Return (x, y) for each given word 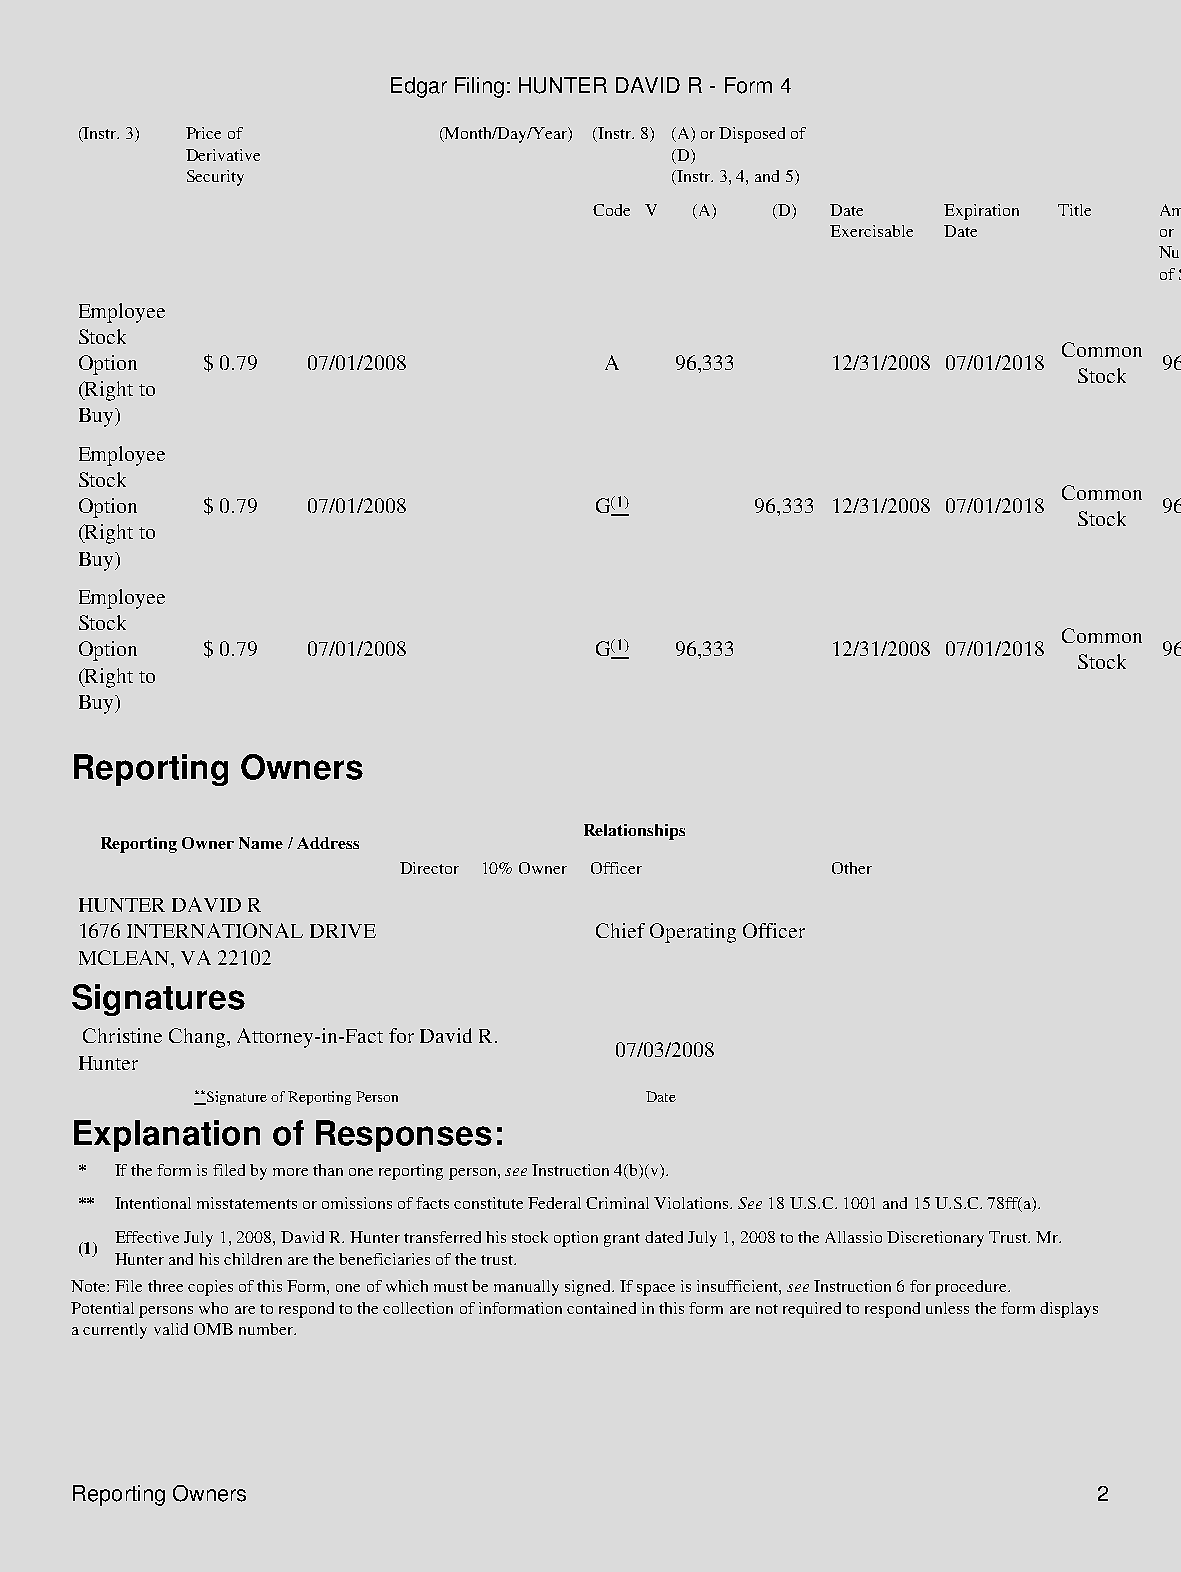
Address (328, 843)
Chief (620, 930)
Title (1074, 210)
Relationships (634, 832)
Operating (693, 933)
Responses (404, 1136)
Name (261, 843)
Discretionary (935, 1239)
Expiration (981, 212)
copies (210, 1288)
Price (203, 133)
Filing (479, 87)
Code (611, 210)
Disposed (752, 135)
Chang (197, 1038)
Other (852, 868)
